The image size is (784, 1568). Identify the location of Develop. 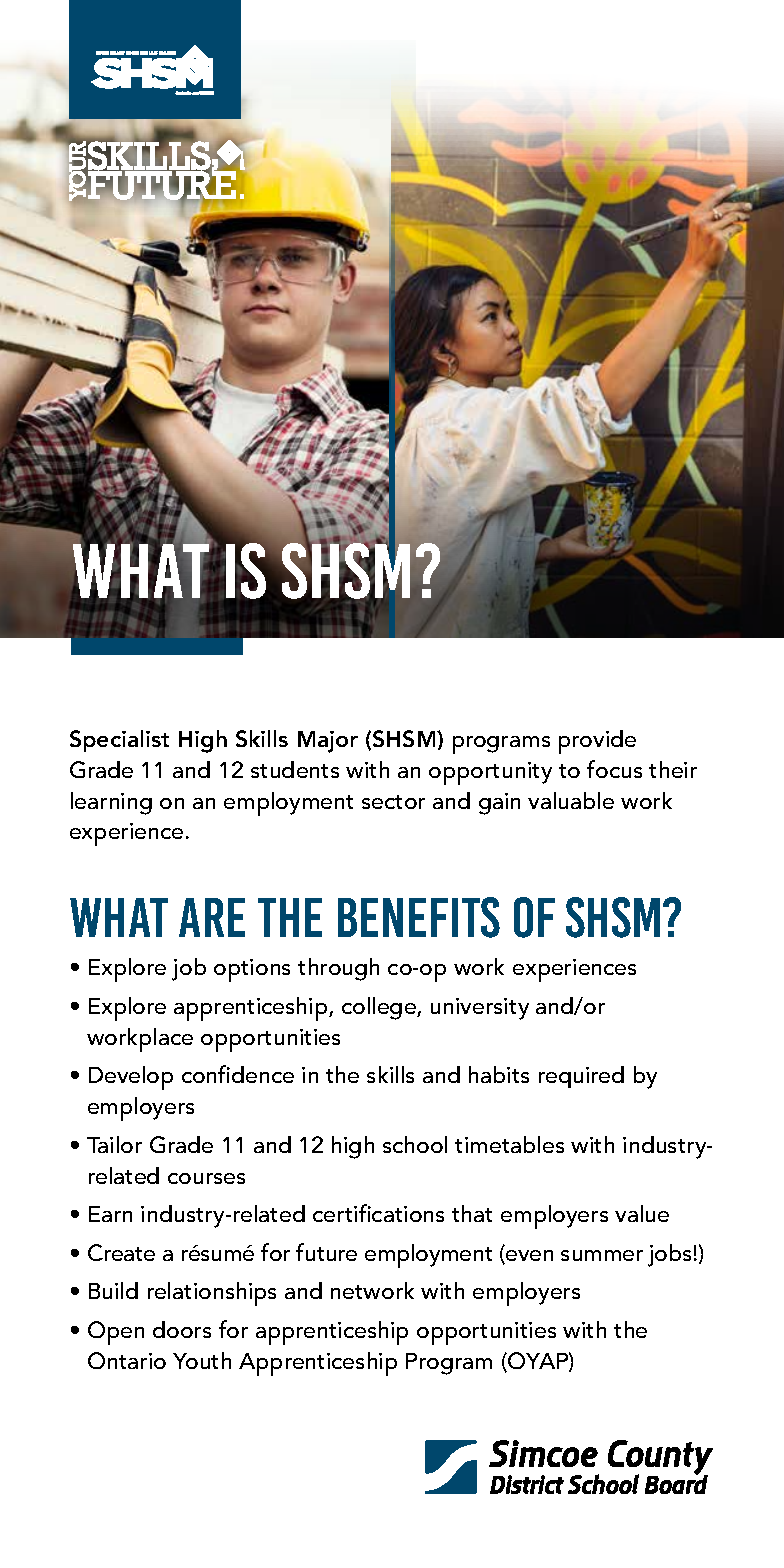
(131, 1078).
